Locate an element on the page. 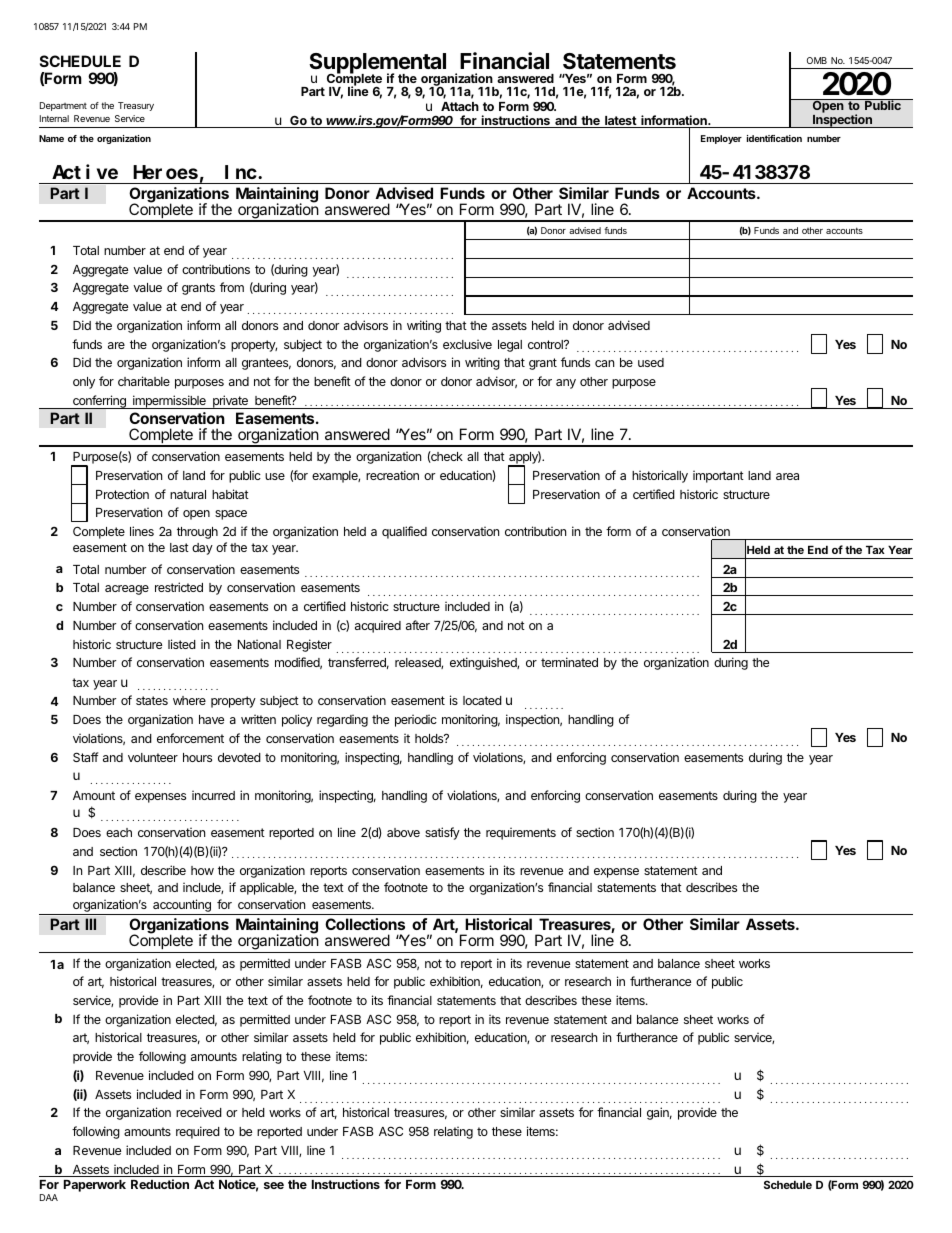  important is located at coordinates (718, 476).
